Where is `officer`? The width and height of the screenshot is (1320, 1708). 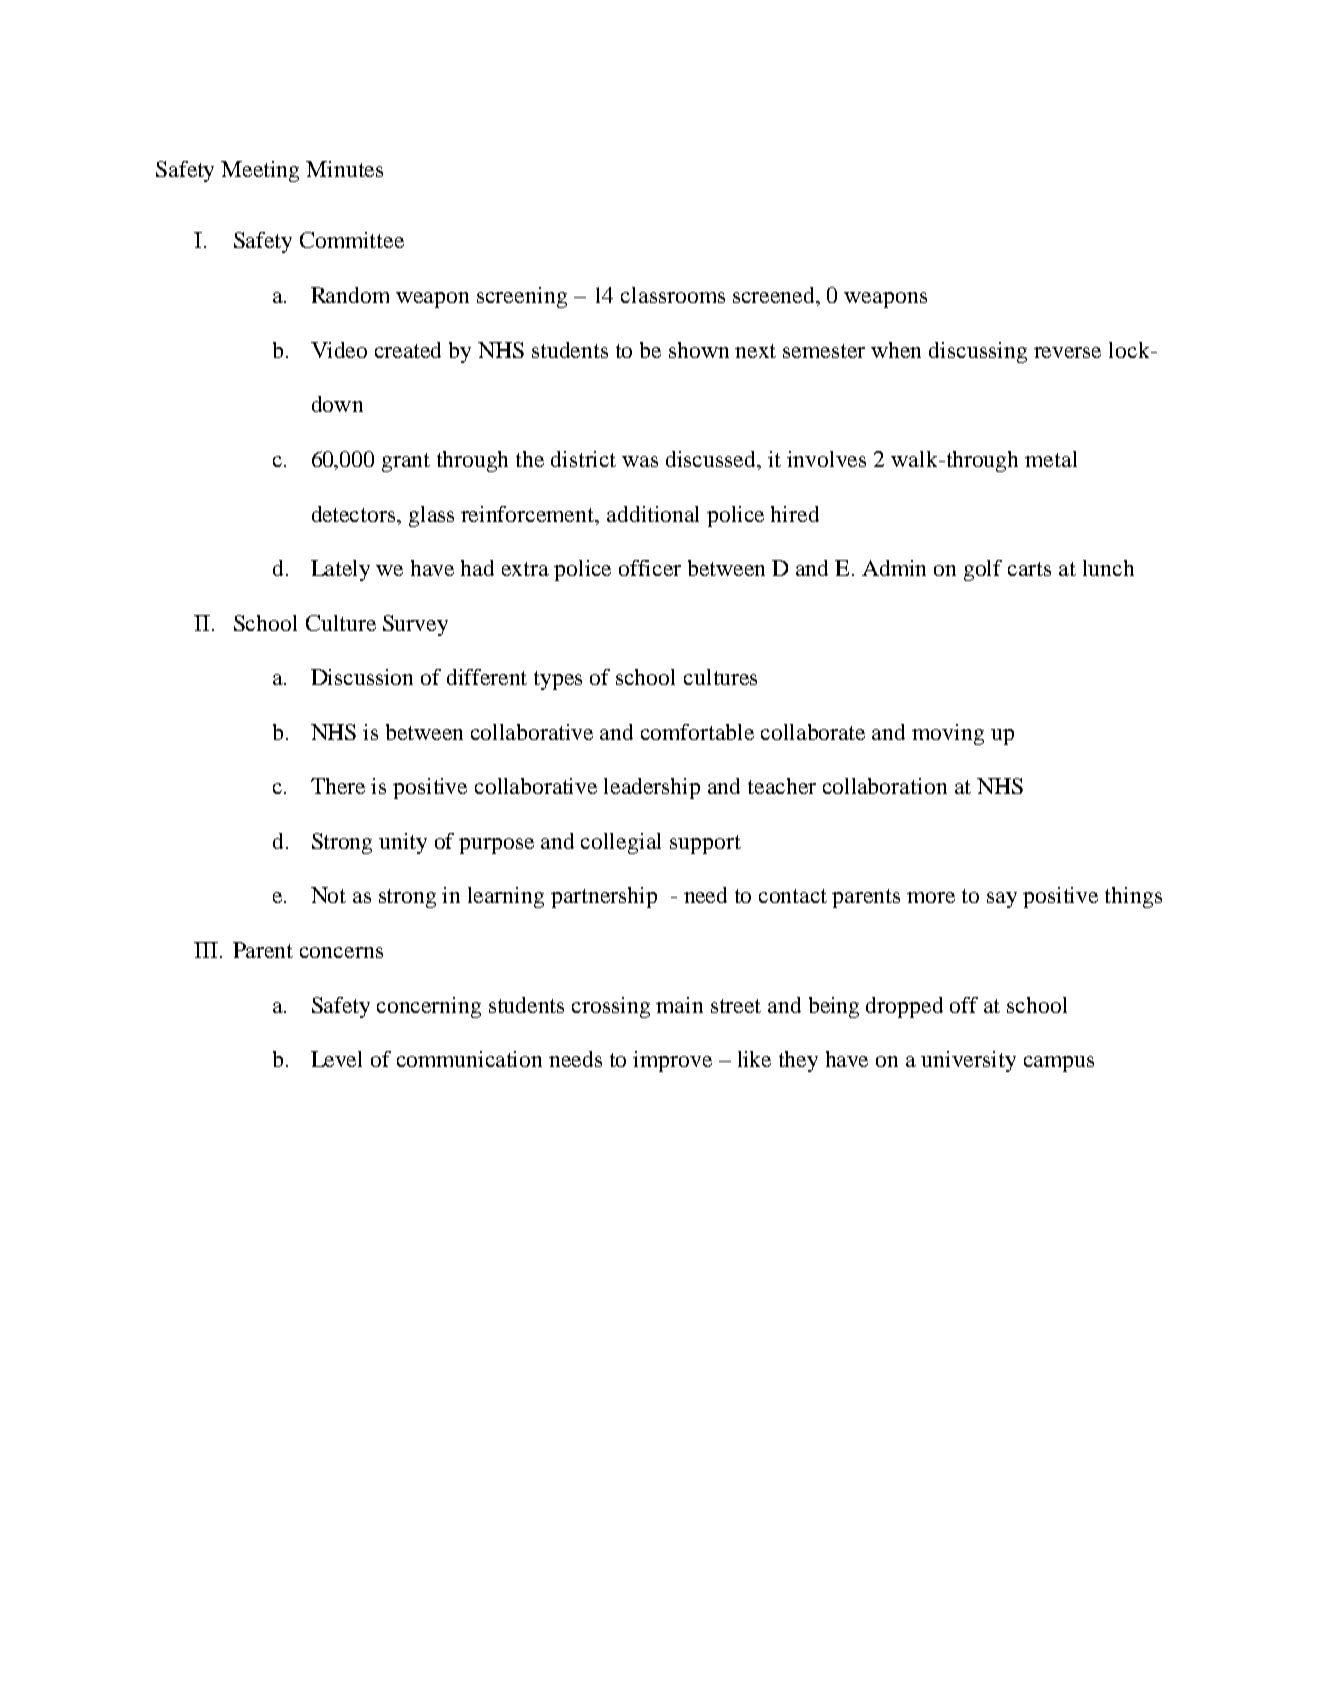 officer is located at coordinates (650, 568).
